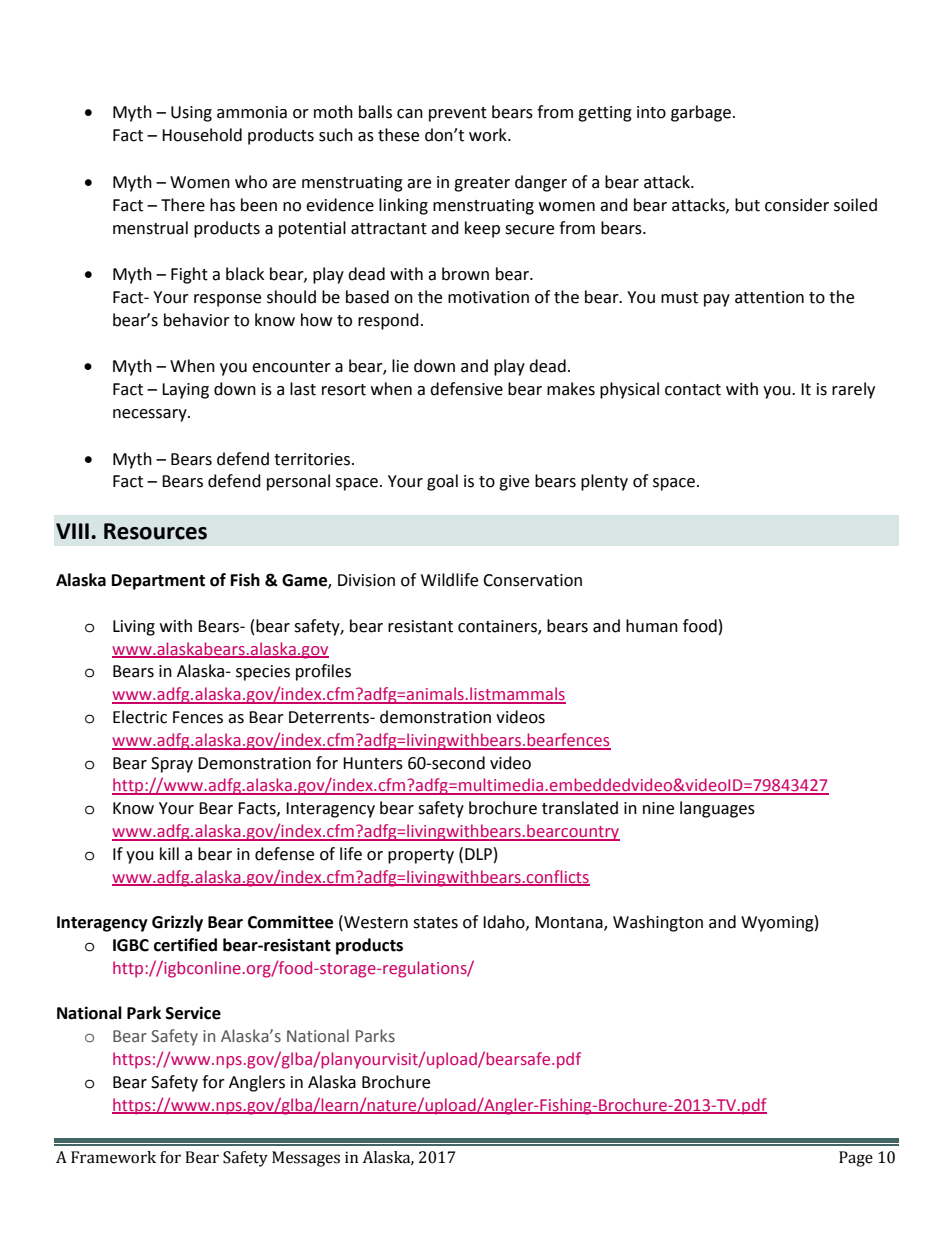  I want to click on Spray, so click(172, 765).
